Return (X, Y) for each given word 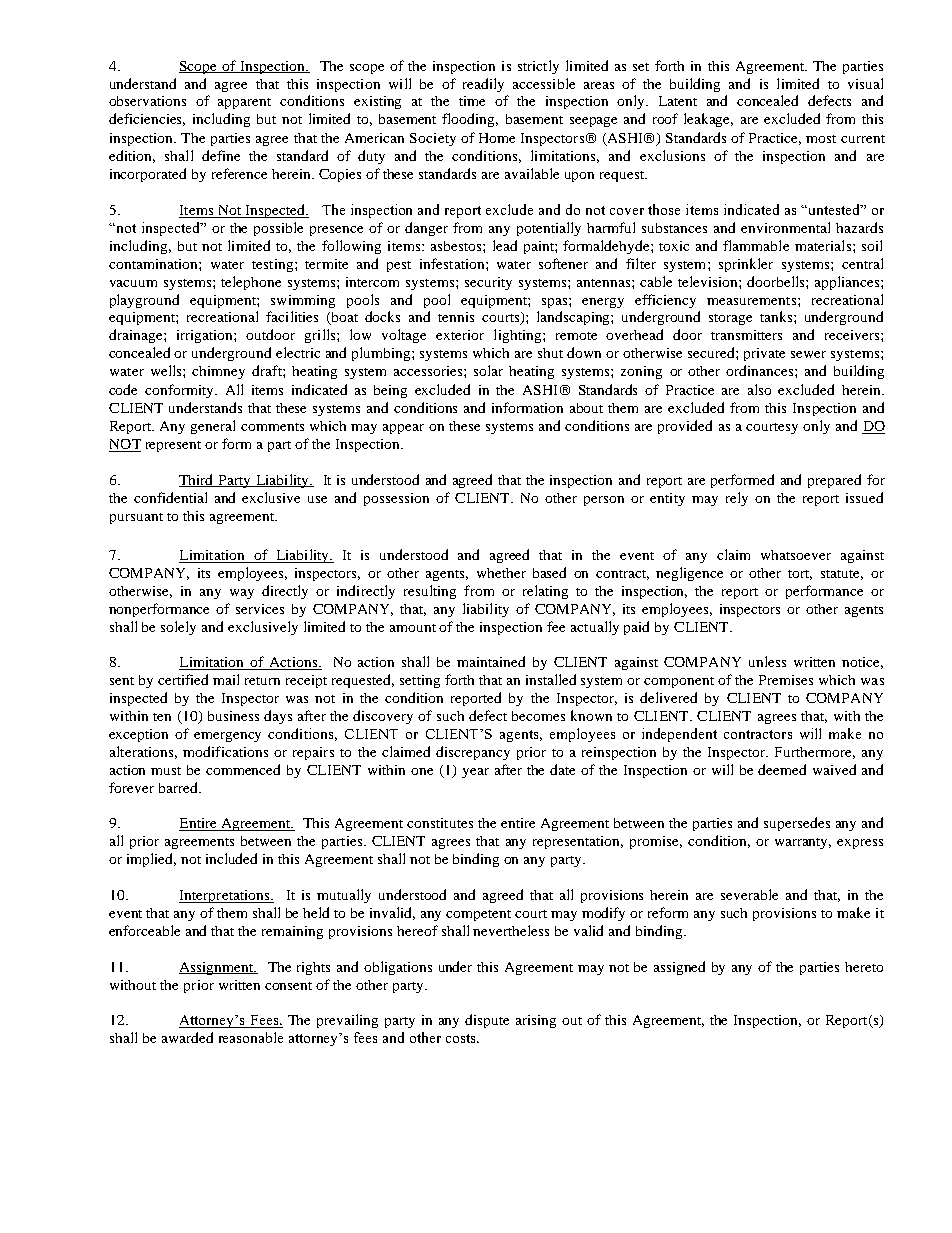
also (759, 389)
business (233, 716)
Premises (786, 680)
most (821, 139)
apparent (244, 103)
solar (488, 370)
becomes (538, 716)
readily (483, 85)
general (213, 427)
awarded (187, 1037)
